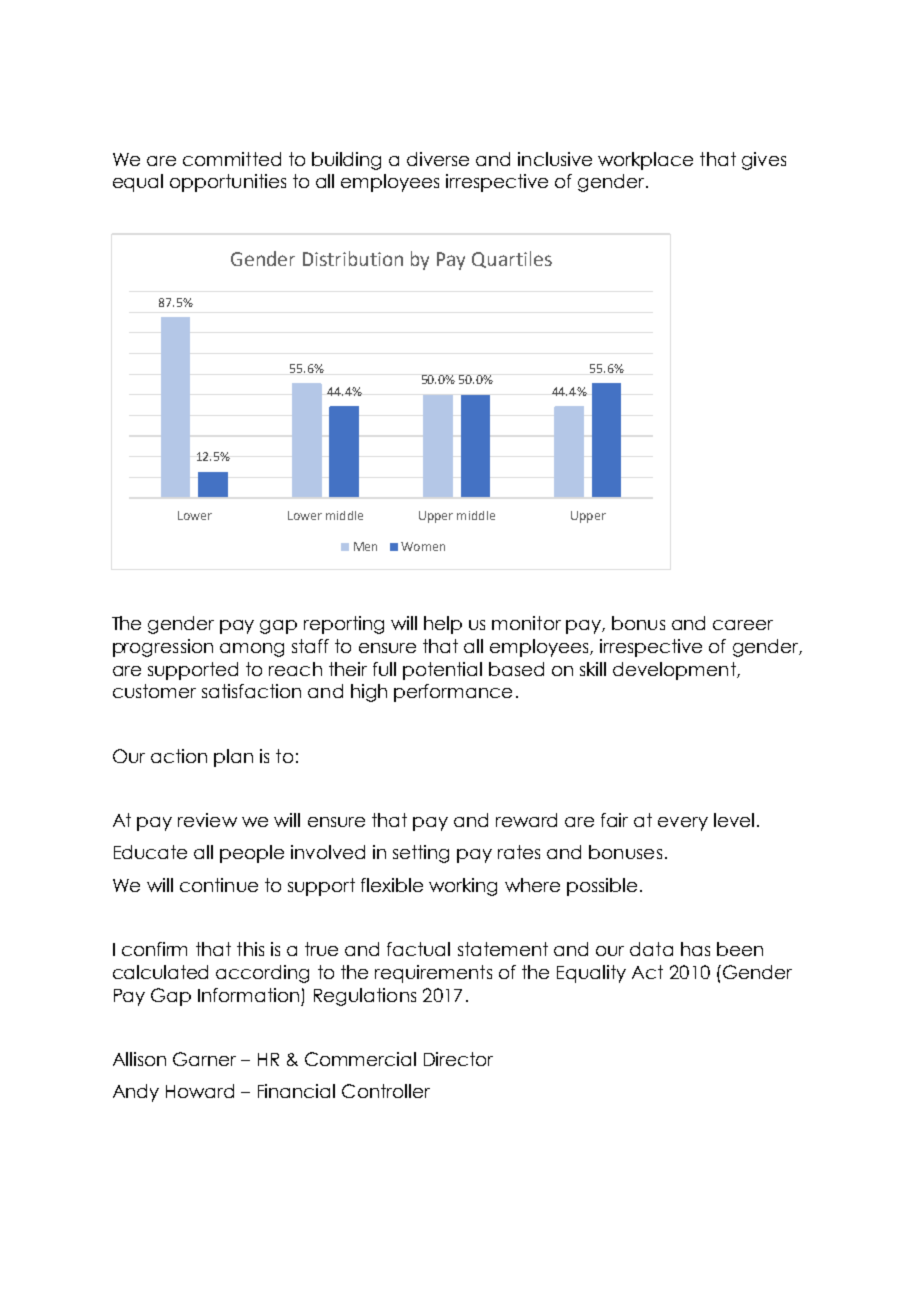 The width and height of the page is (924, 1308). Describe the element at coordinates (207, 820) in the page. I see `review` at that location.
